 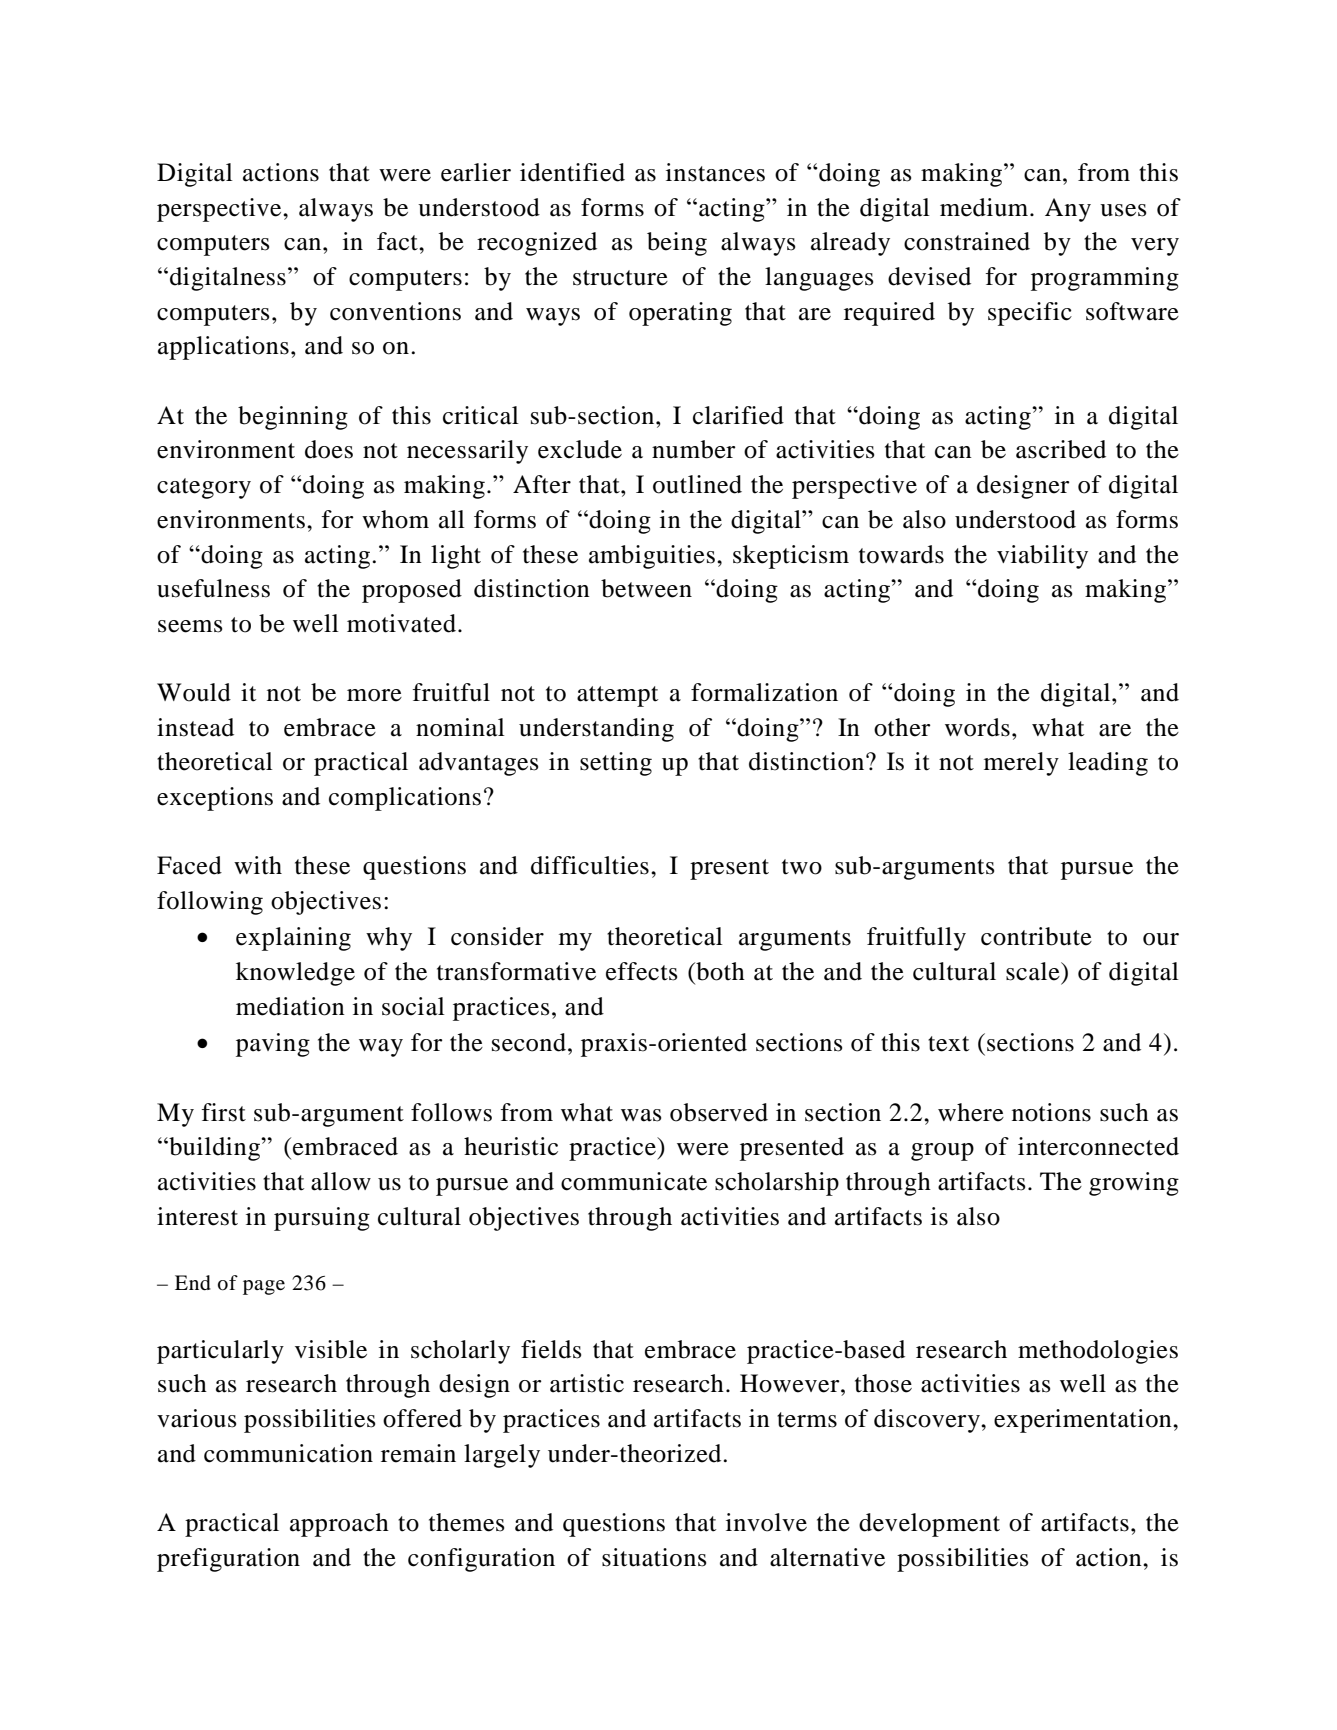 I want to click on conventions, so click(x=395, y=311).
